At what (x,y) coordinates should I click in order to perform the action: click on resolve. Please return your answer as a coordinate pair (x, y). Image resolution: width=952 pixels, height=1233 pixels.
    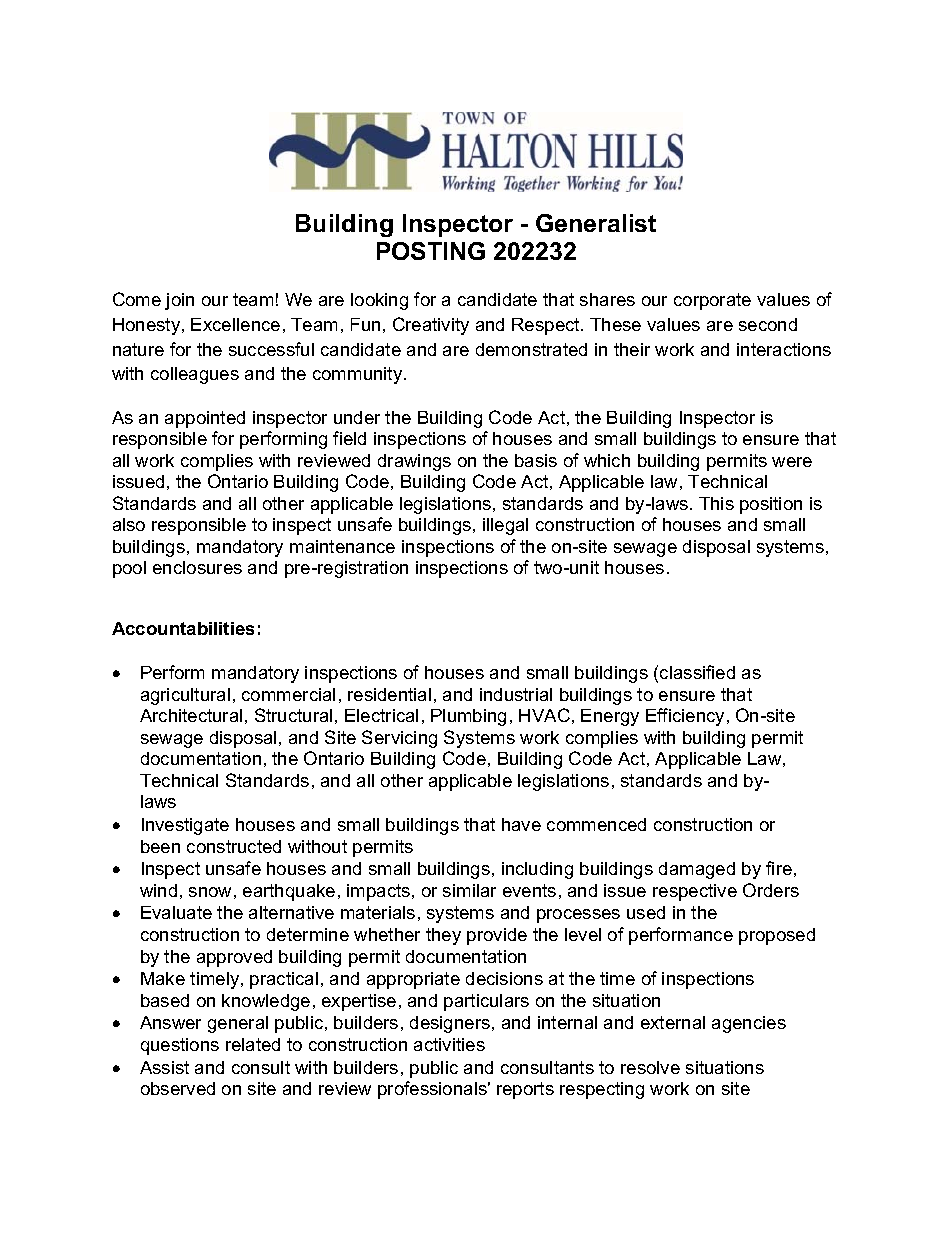
    Looking at the image, I should click on (650, 1067).
